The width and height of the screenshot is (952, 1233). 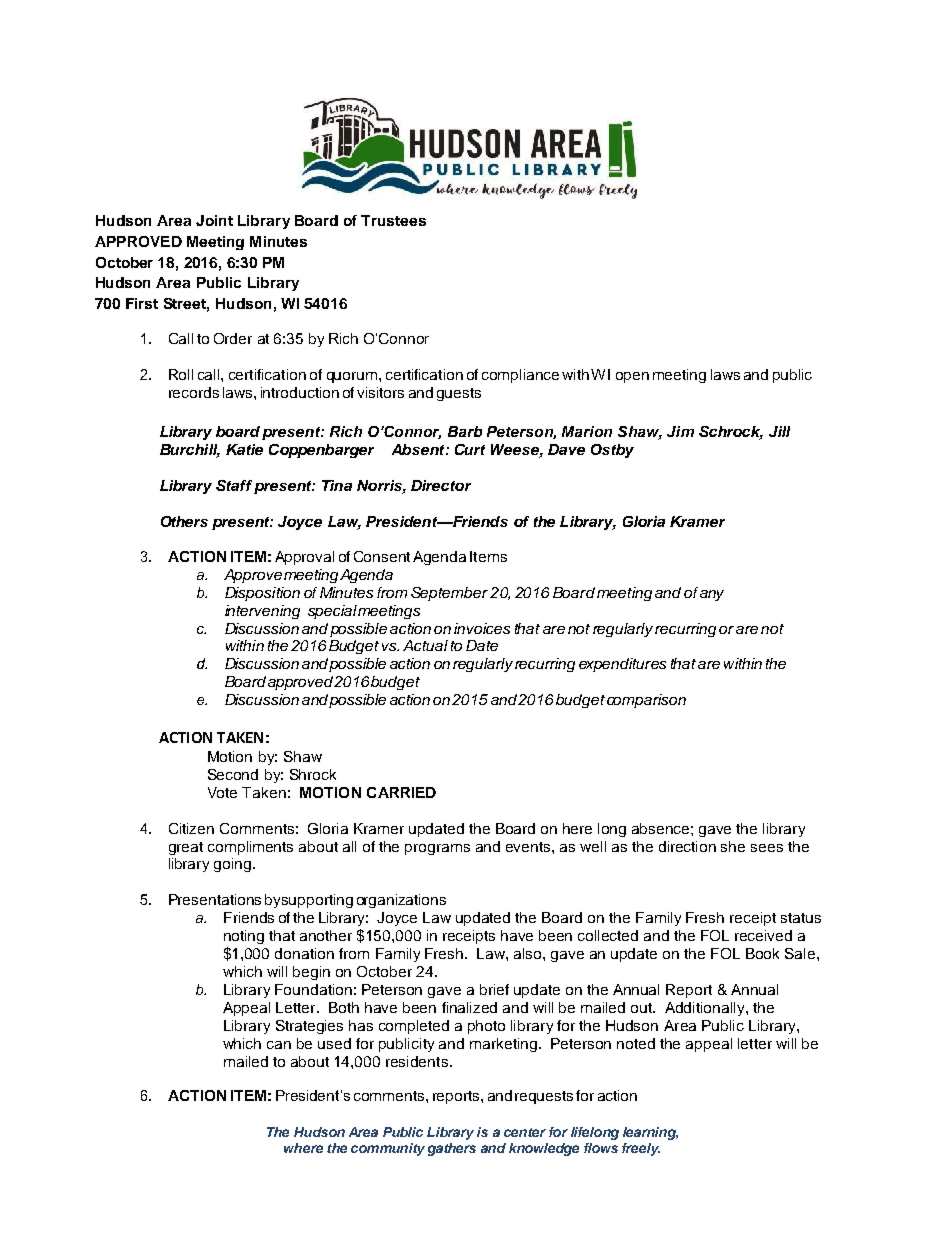 I want to click on intervening, so click(x=262, y=612).
